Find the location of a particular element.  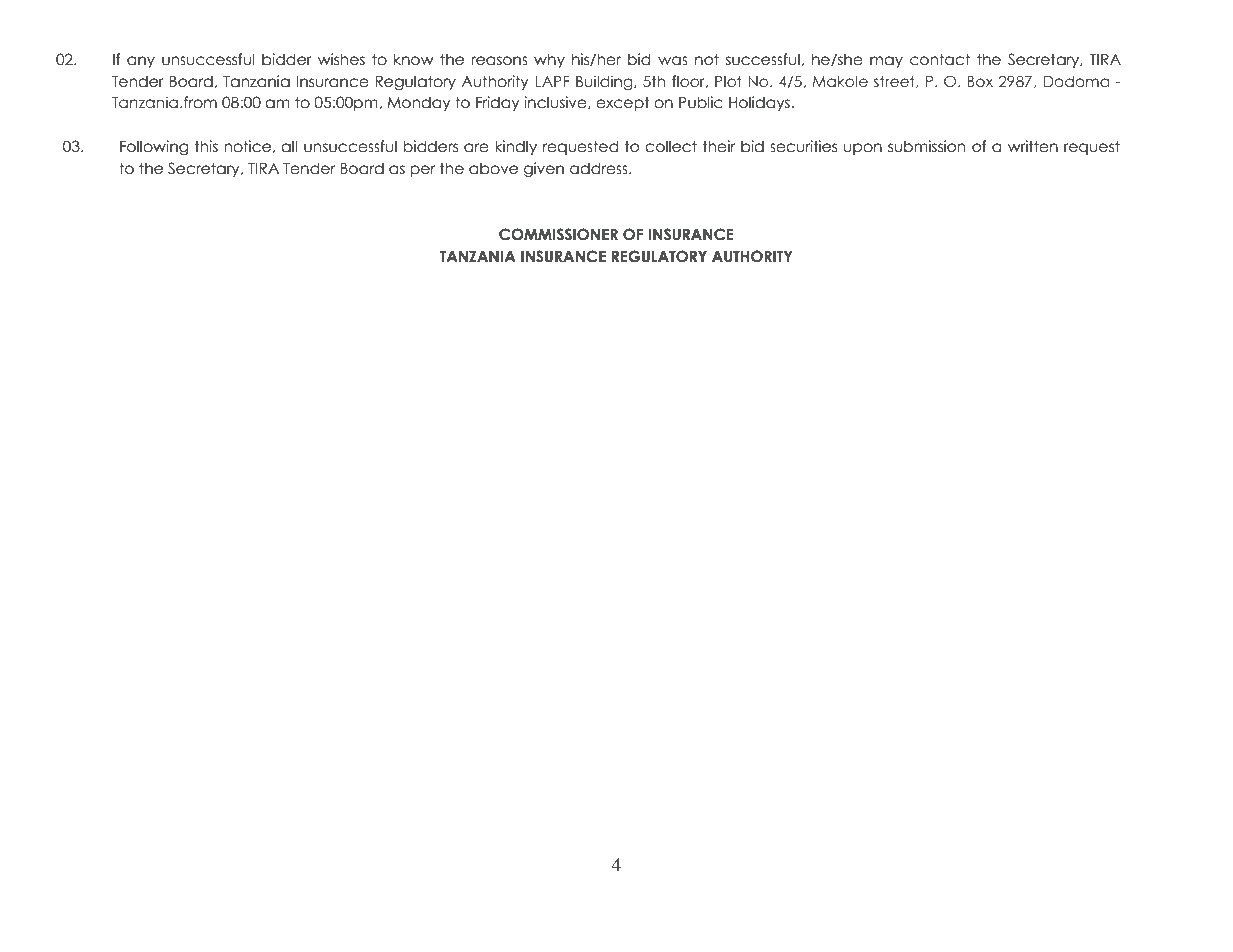

above is located at coordinates (493, 168).
